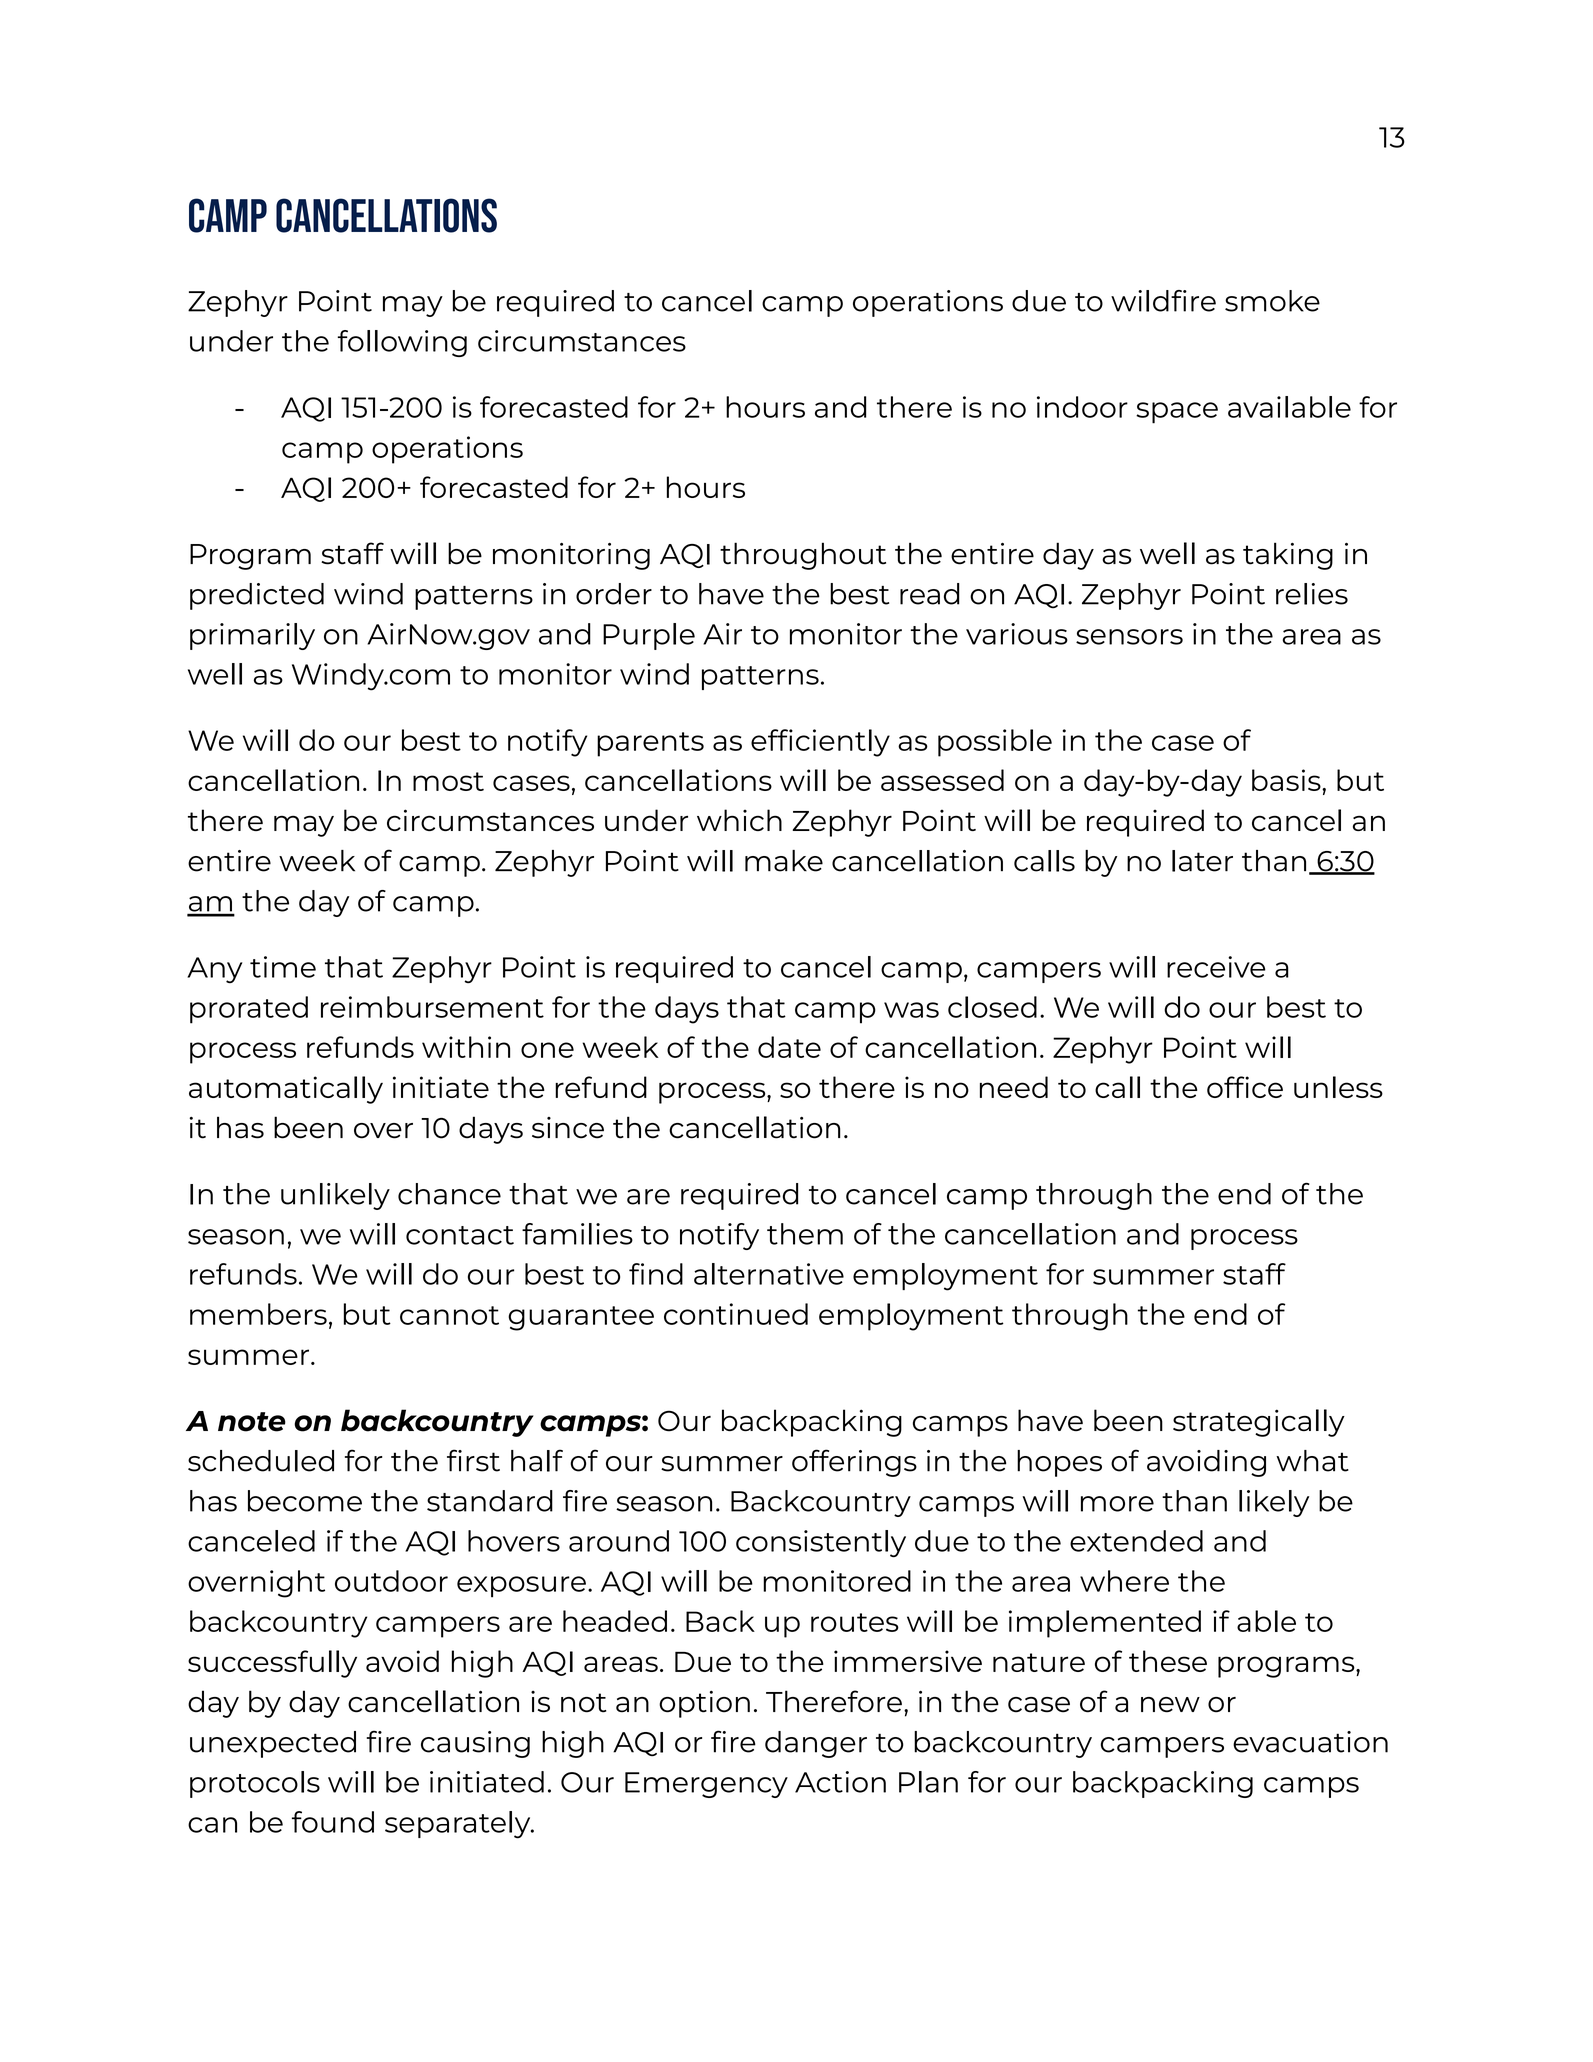  Describe the element at coordinates (333, 1822) in the screenshot. I see `found` at that location.
